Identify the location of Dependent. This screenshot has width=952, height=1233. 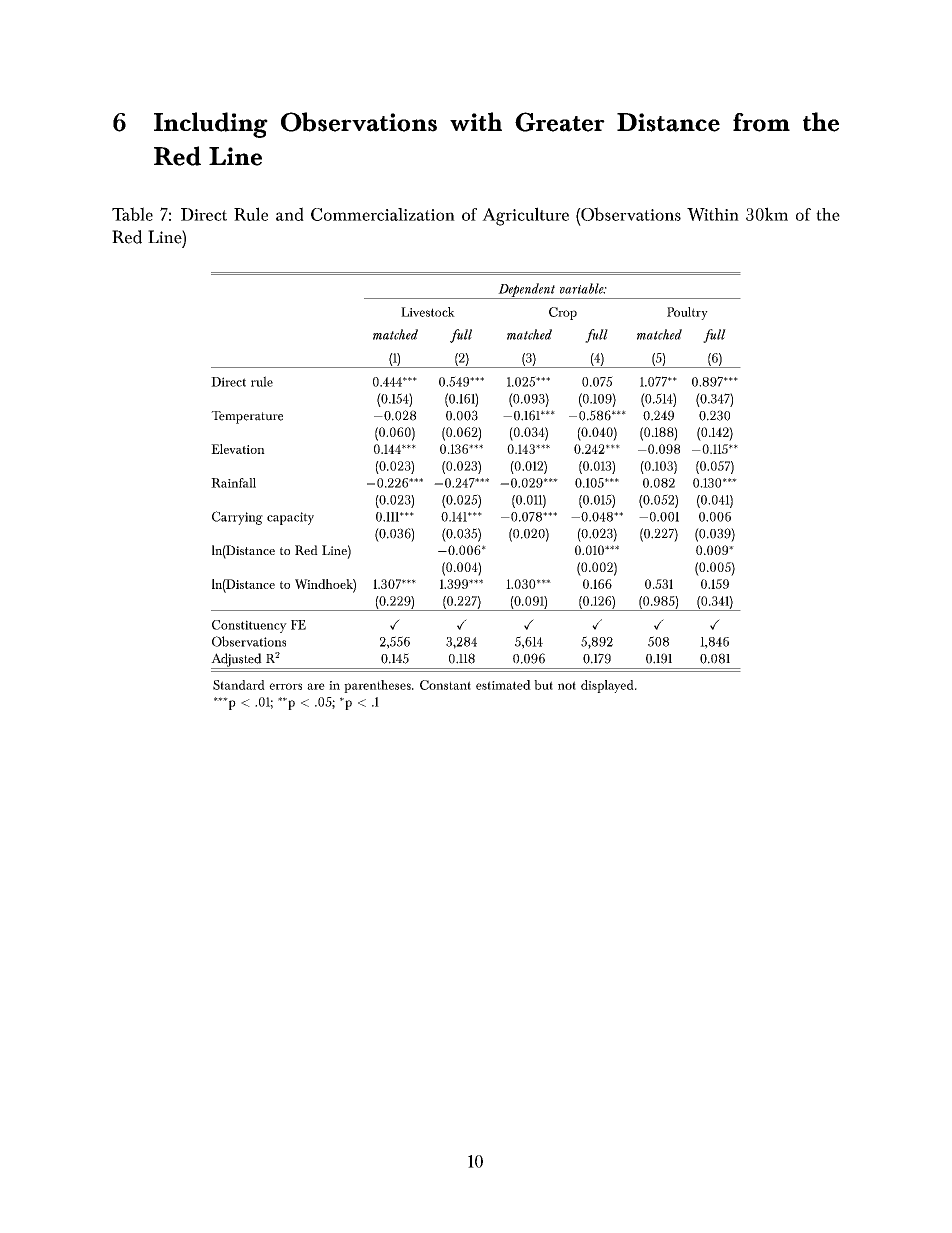
(526, 291).
